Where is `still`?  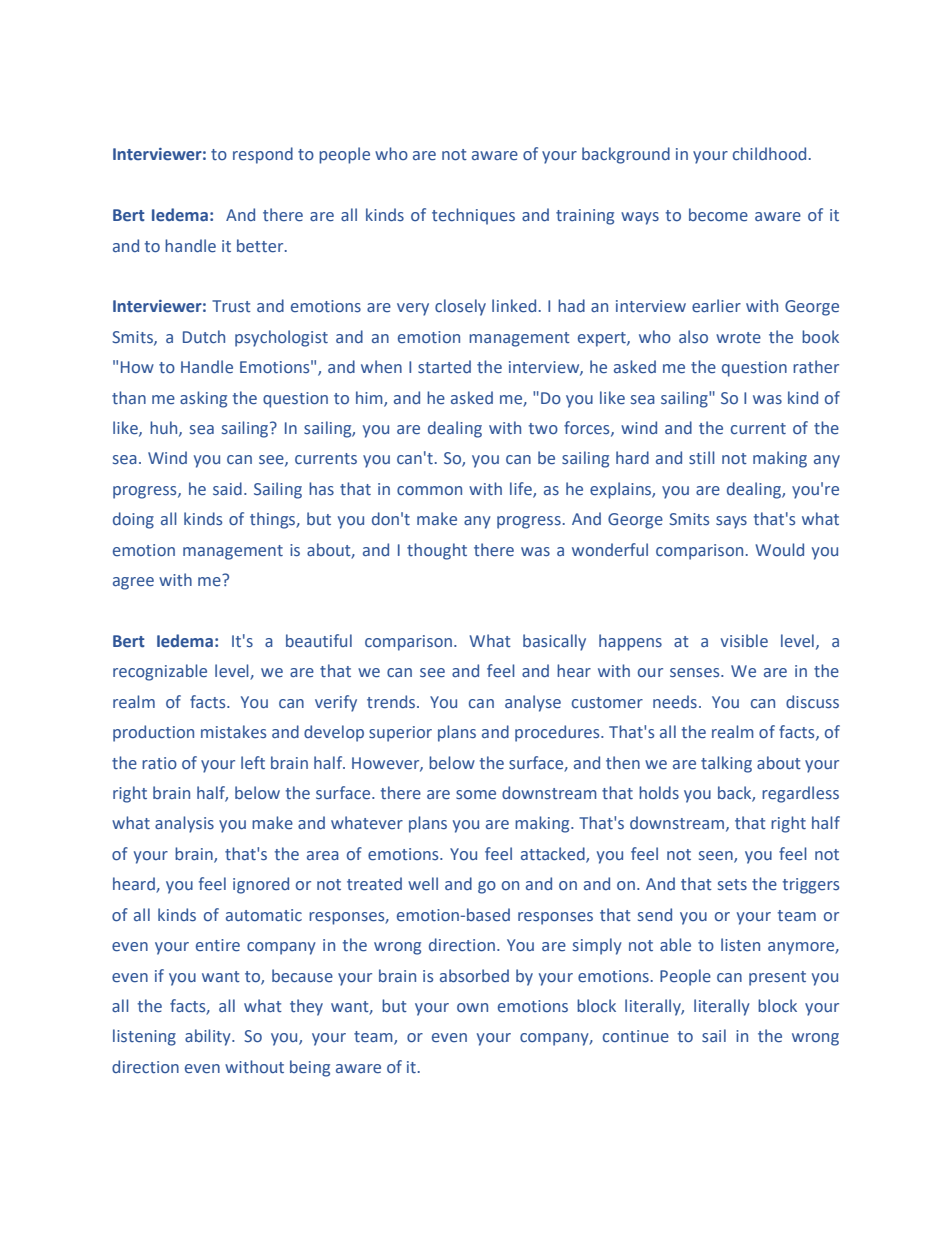
still is located at coordinates (702, 457).
